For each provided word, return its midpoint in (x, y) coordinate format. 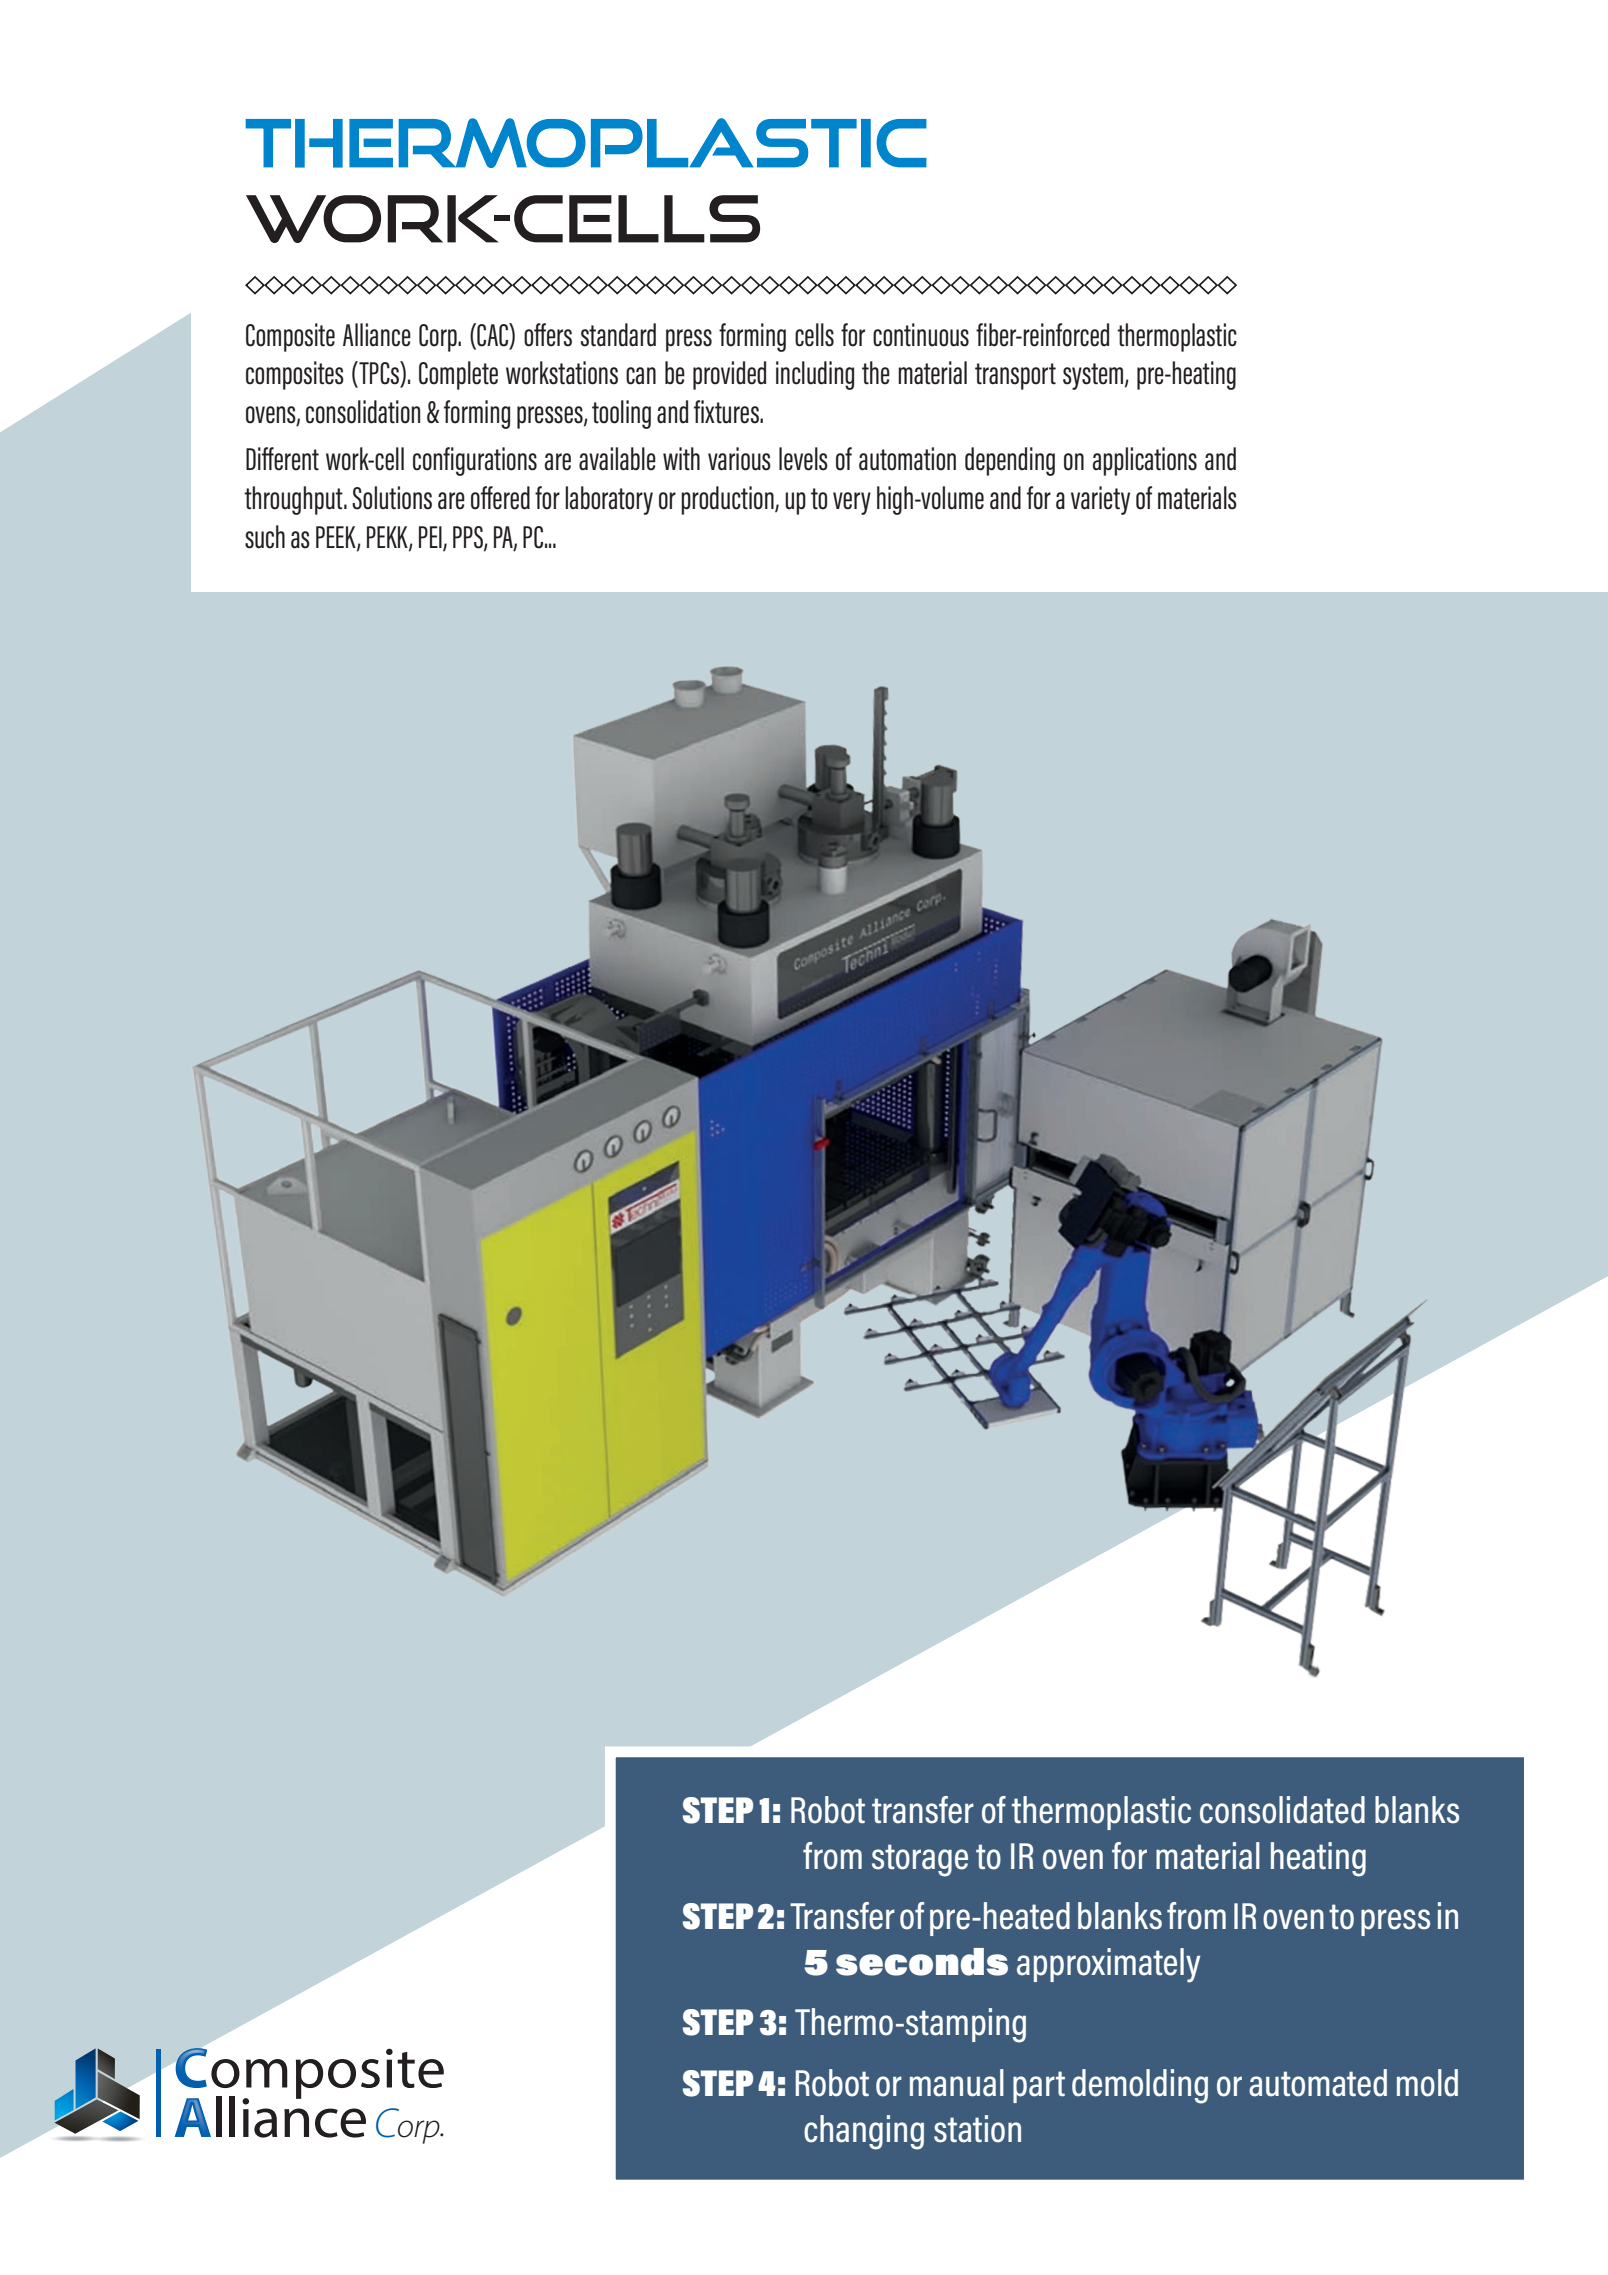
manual (957, 2083)
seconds (922, 1962)
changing (864, 2132)
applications (1144, 461)
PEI (431, 538)
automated (1318, 2083)
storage (920, 1860)
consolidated (1282, 1810)
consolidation (363, 412)
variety (1100, 500)
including (815, 375)
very (852, 503)
